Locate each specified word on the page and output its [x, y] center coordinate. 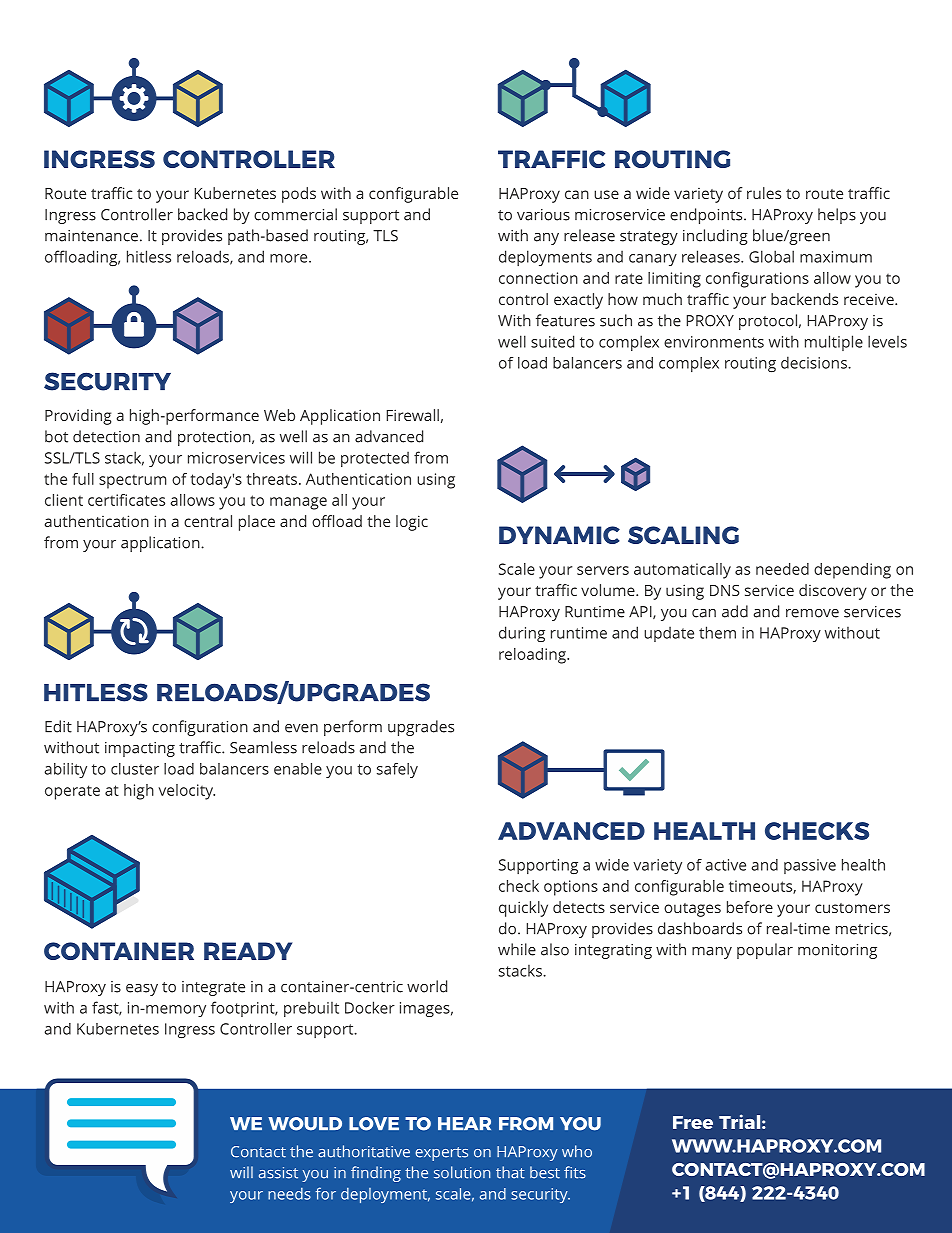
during [522, 634]
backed [202, 214]
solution [462, 1172]
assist [278, 1173]
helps [837, 216]
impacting [140, 749]
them [717, 632]
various [543, 215]
